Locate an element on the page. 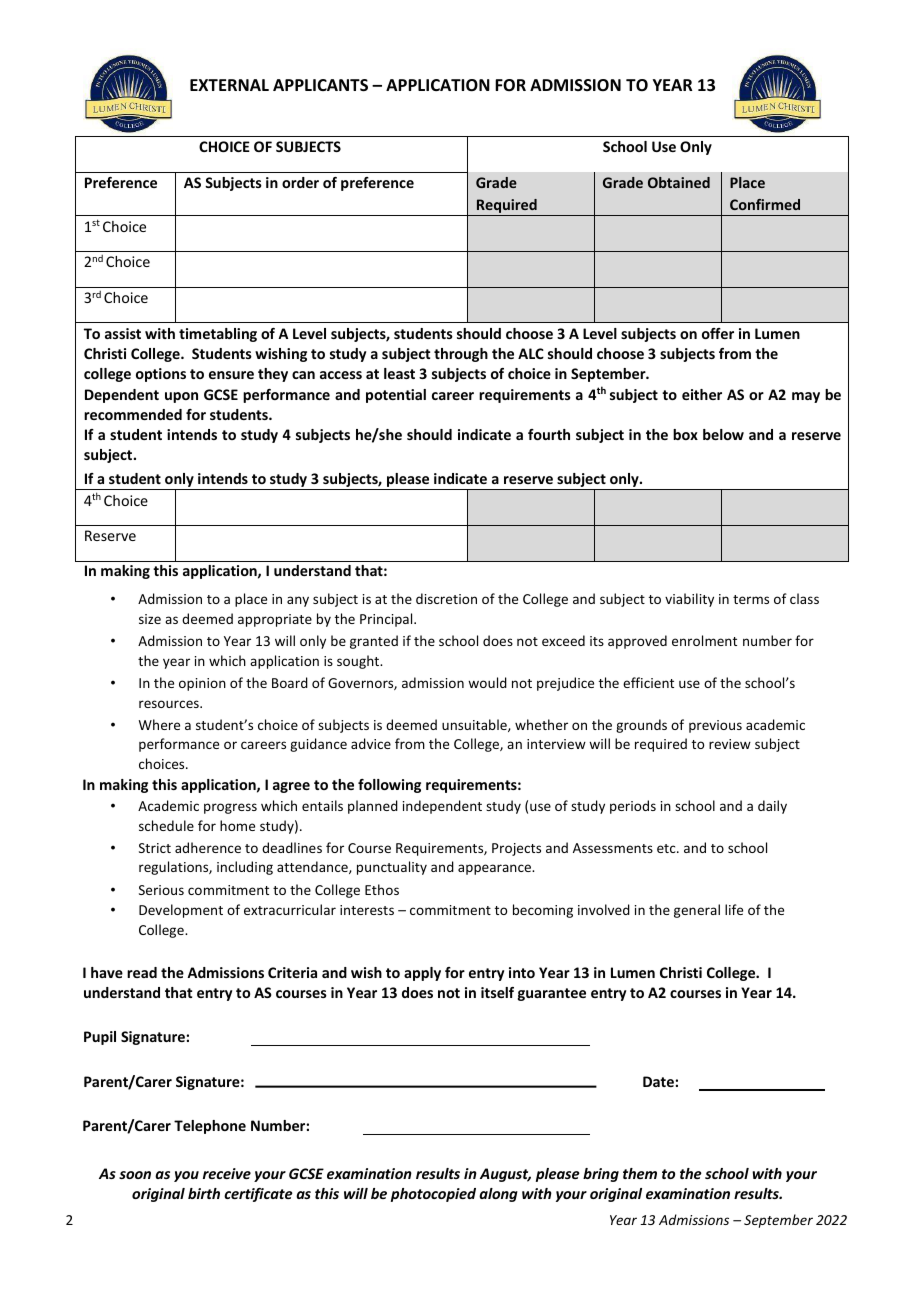 This image has width=924, height=1307. EXTERNAL is located at coordinates (229, 85).
